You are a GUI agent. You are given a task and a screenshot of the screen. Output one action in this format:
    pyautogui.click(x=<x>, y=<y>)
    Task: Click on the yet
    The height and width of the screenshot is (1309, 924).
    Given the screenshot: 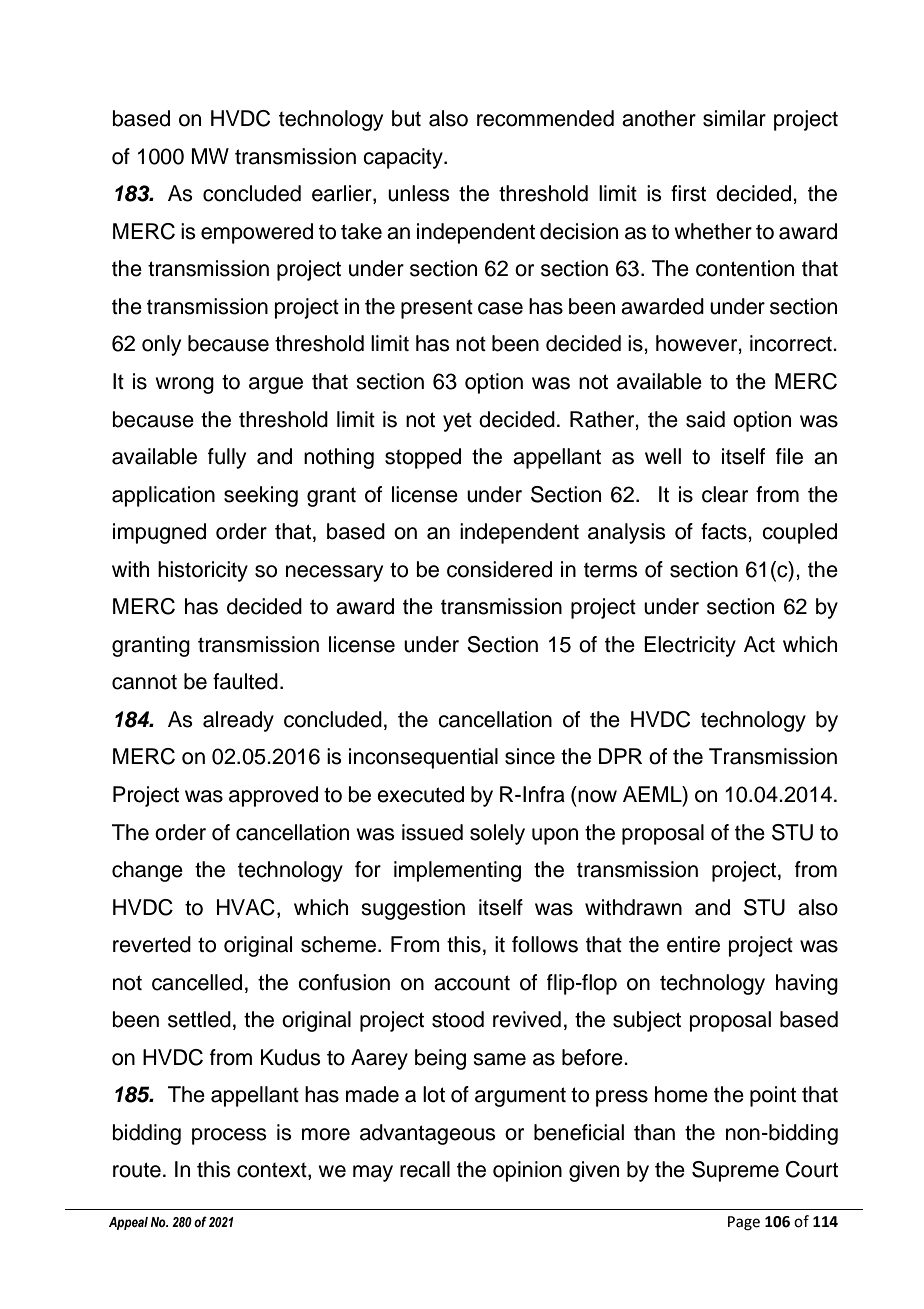 What is the action you would take?
    pyautogui.click(x=457, y=422)
